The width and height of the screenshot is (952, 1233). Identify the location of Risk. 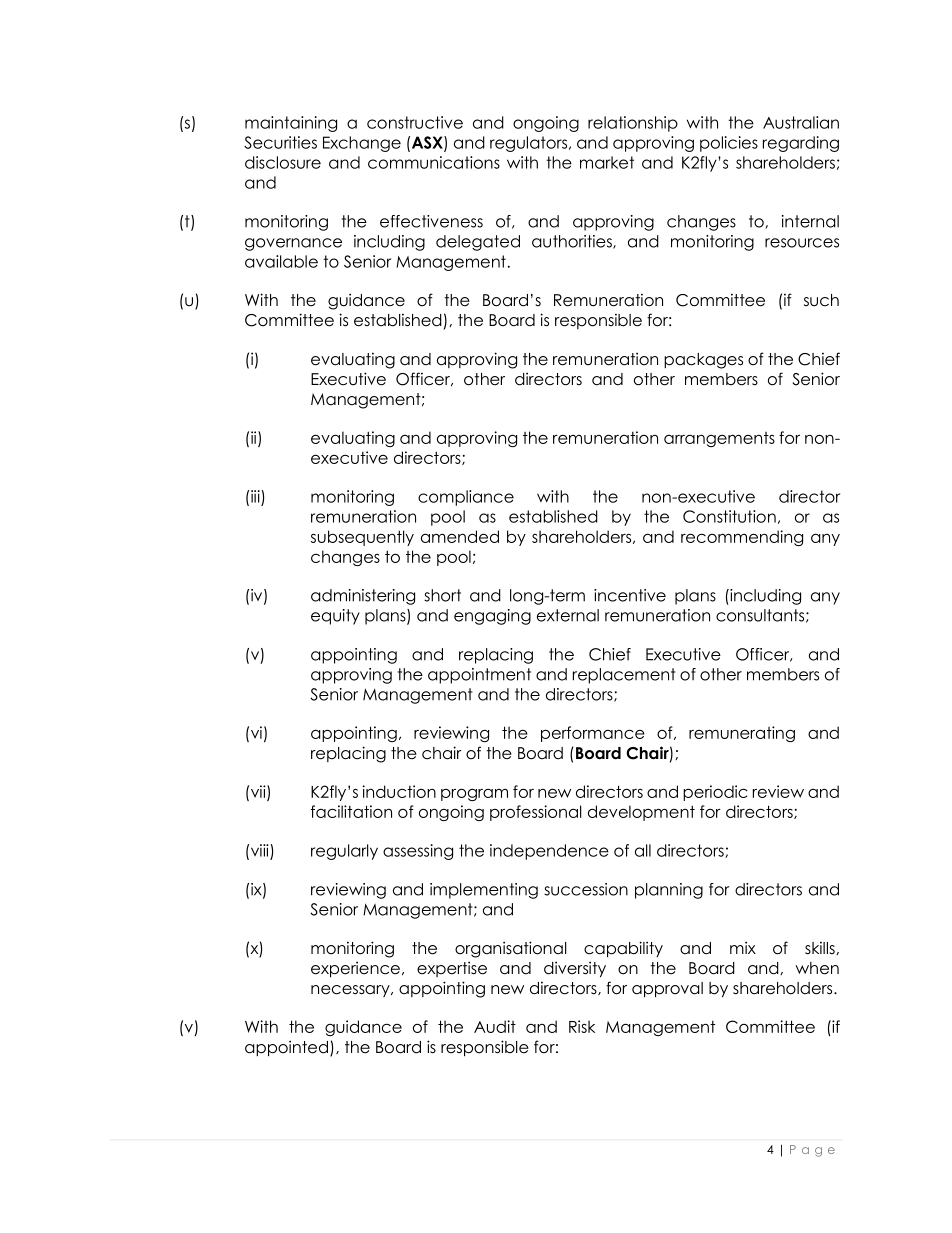
(582, 1026).
